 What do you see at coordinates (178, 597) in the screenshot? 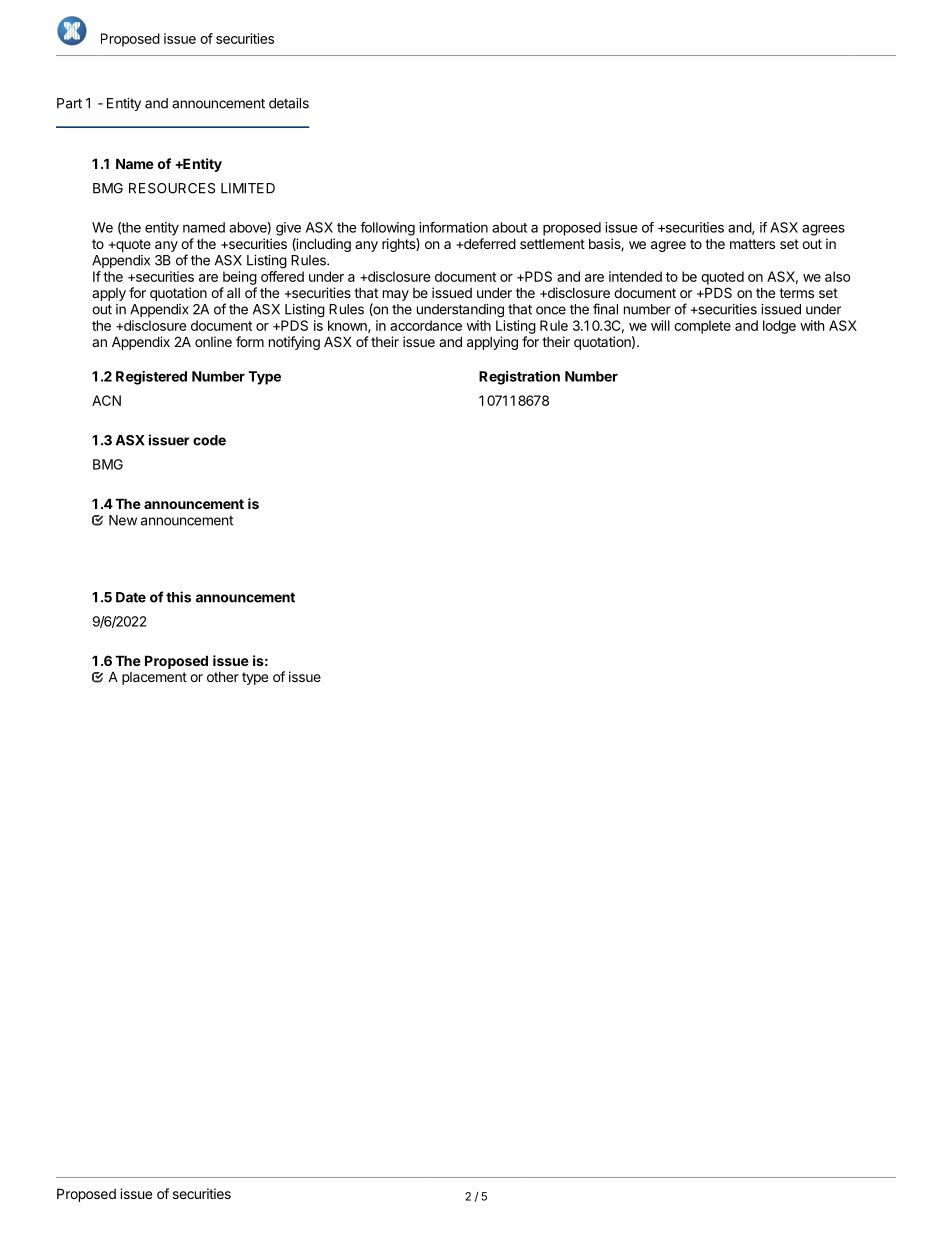
I see `this` at bounding box center [178, 597].
